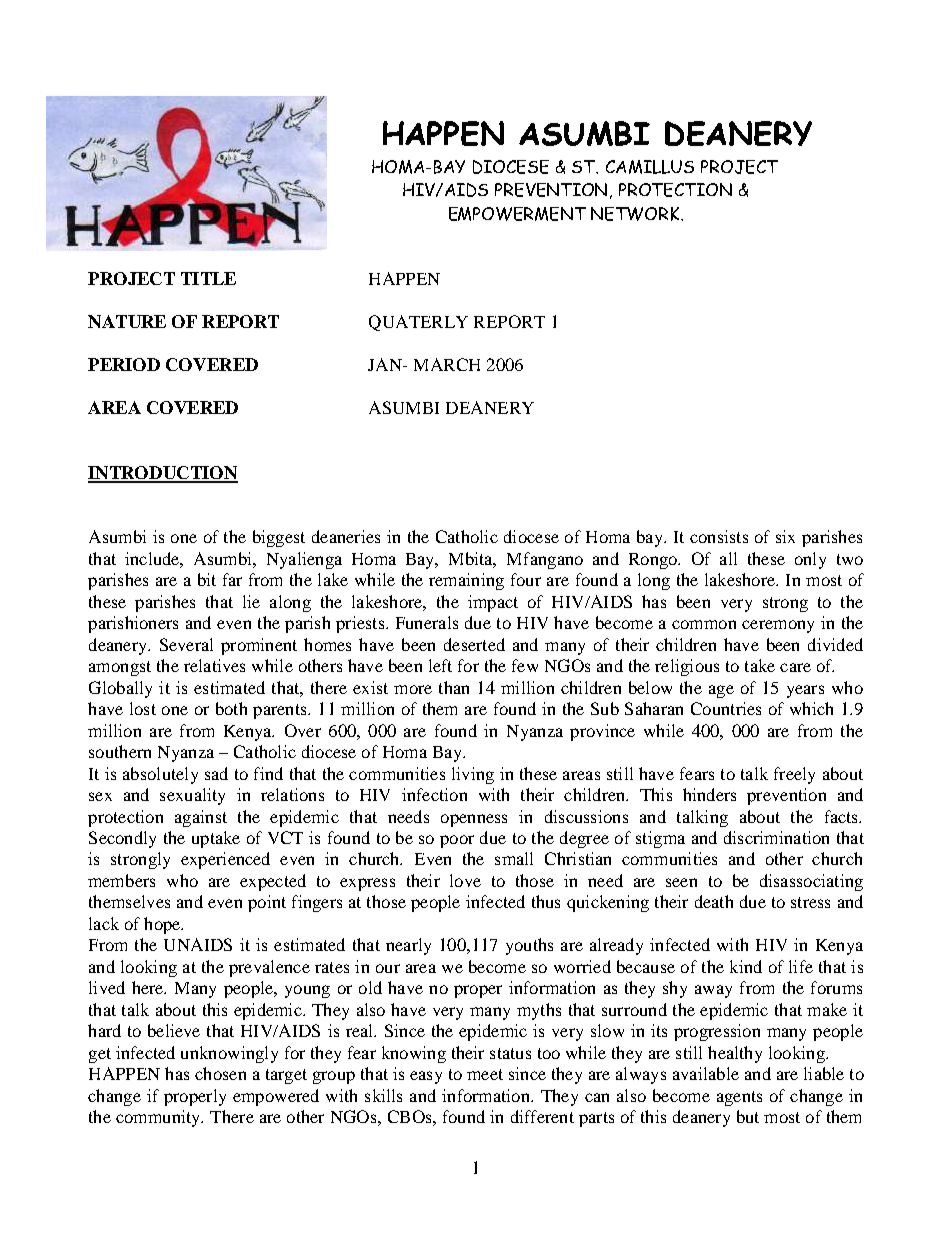 The height and width of the screenshot is (1233, 952). What do you see at coordinates (636, 214) in the screenshot?
I see `NETWORK` at bounding box center [636, 214].
